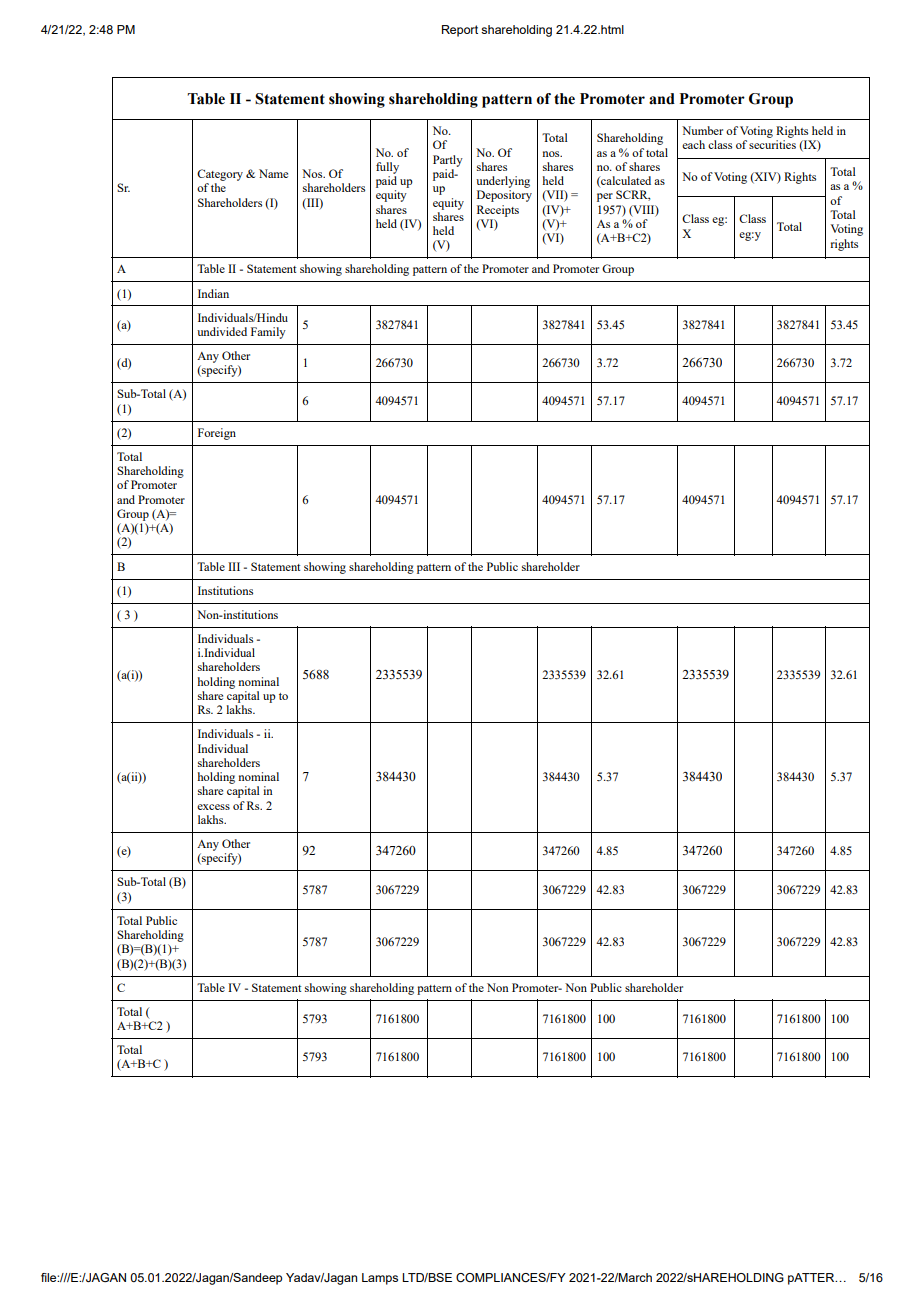  What do you see at coordinates (222, 331) in the screenshot?
I see `undivided` at bounding box center [222, 331].
